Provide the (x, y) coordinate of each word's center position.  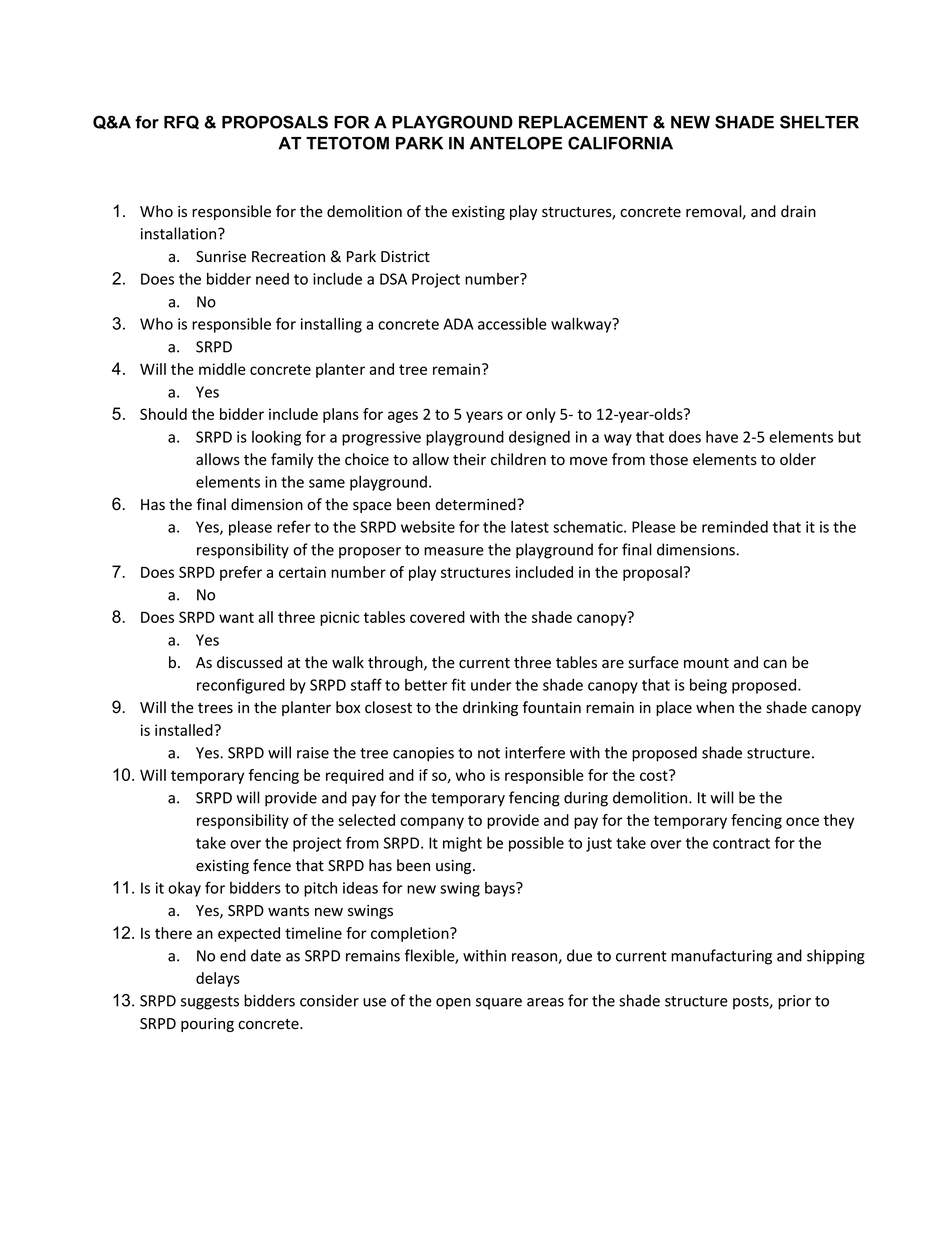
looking (276, 438)
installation (180, 233)
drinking (490, 708)
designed (539, 438)
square (499, 1004)
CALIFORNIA (620, 143)
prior (794, 1002)
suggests (210, 1003)
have (722, 437)
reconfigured (241, 686)
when (715, 707)
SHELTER (819, 122)
